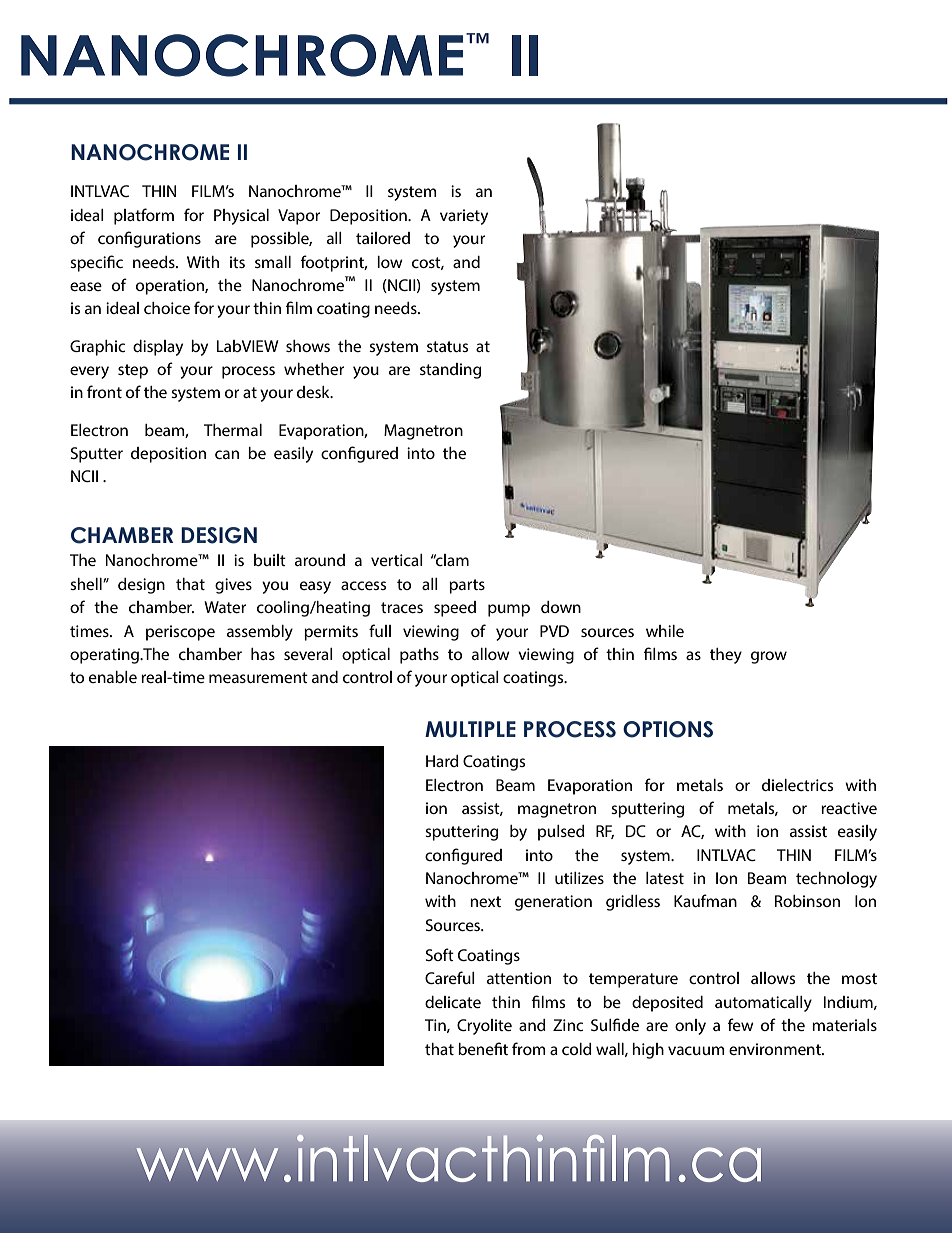  I want to click on enable, so click(113, 677).
